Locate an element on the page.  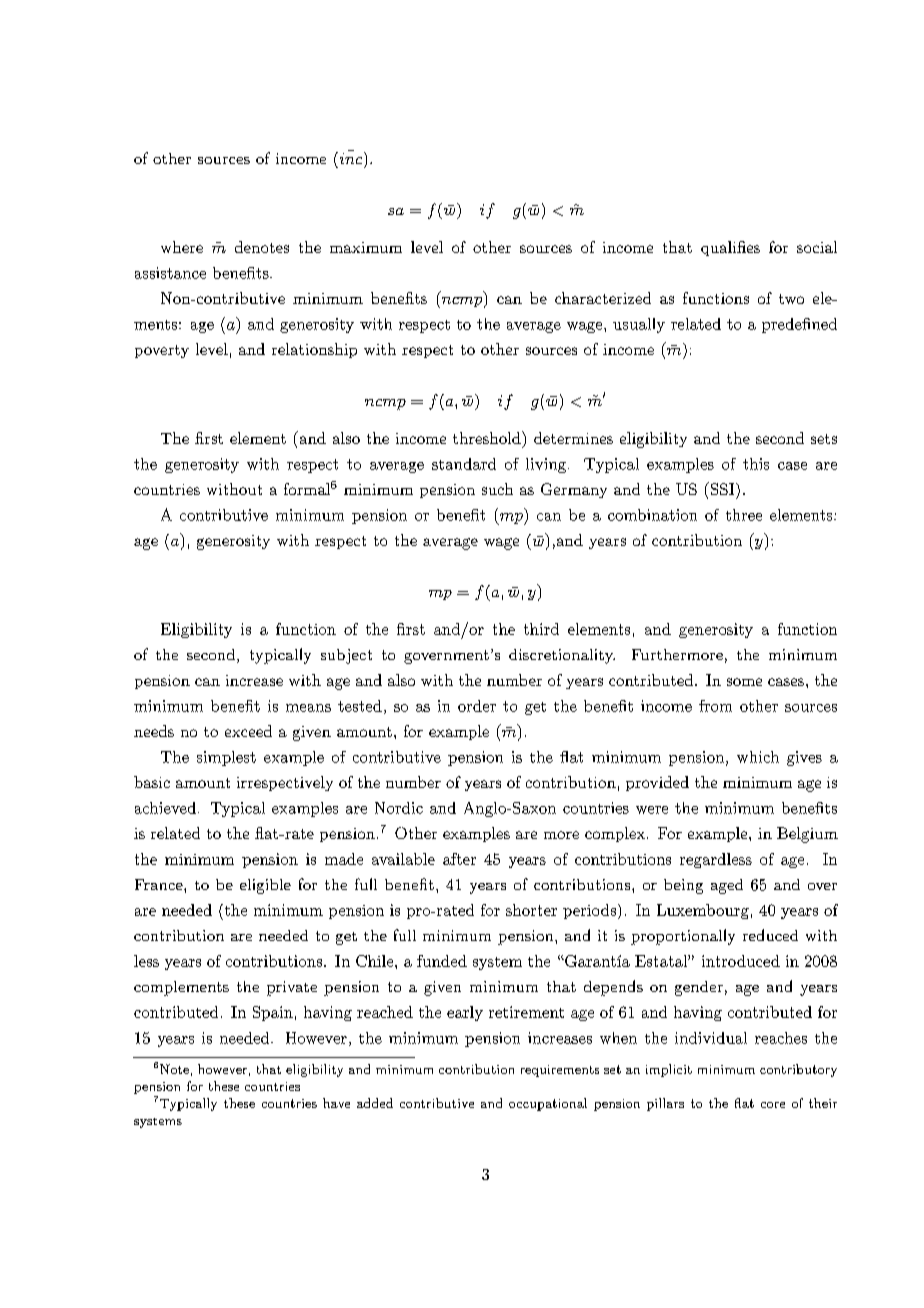
Belgium is located at coordinates (807, 835).
